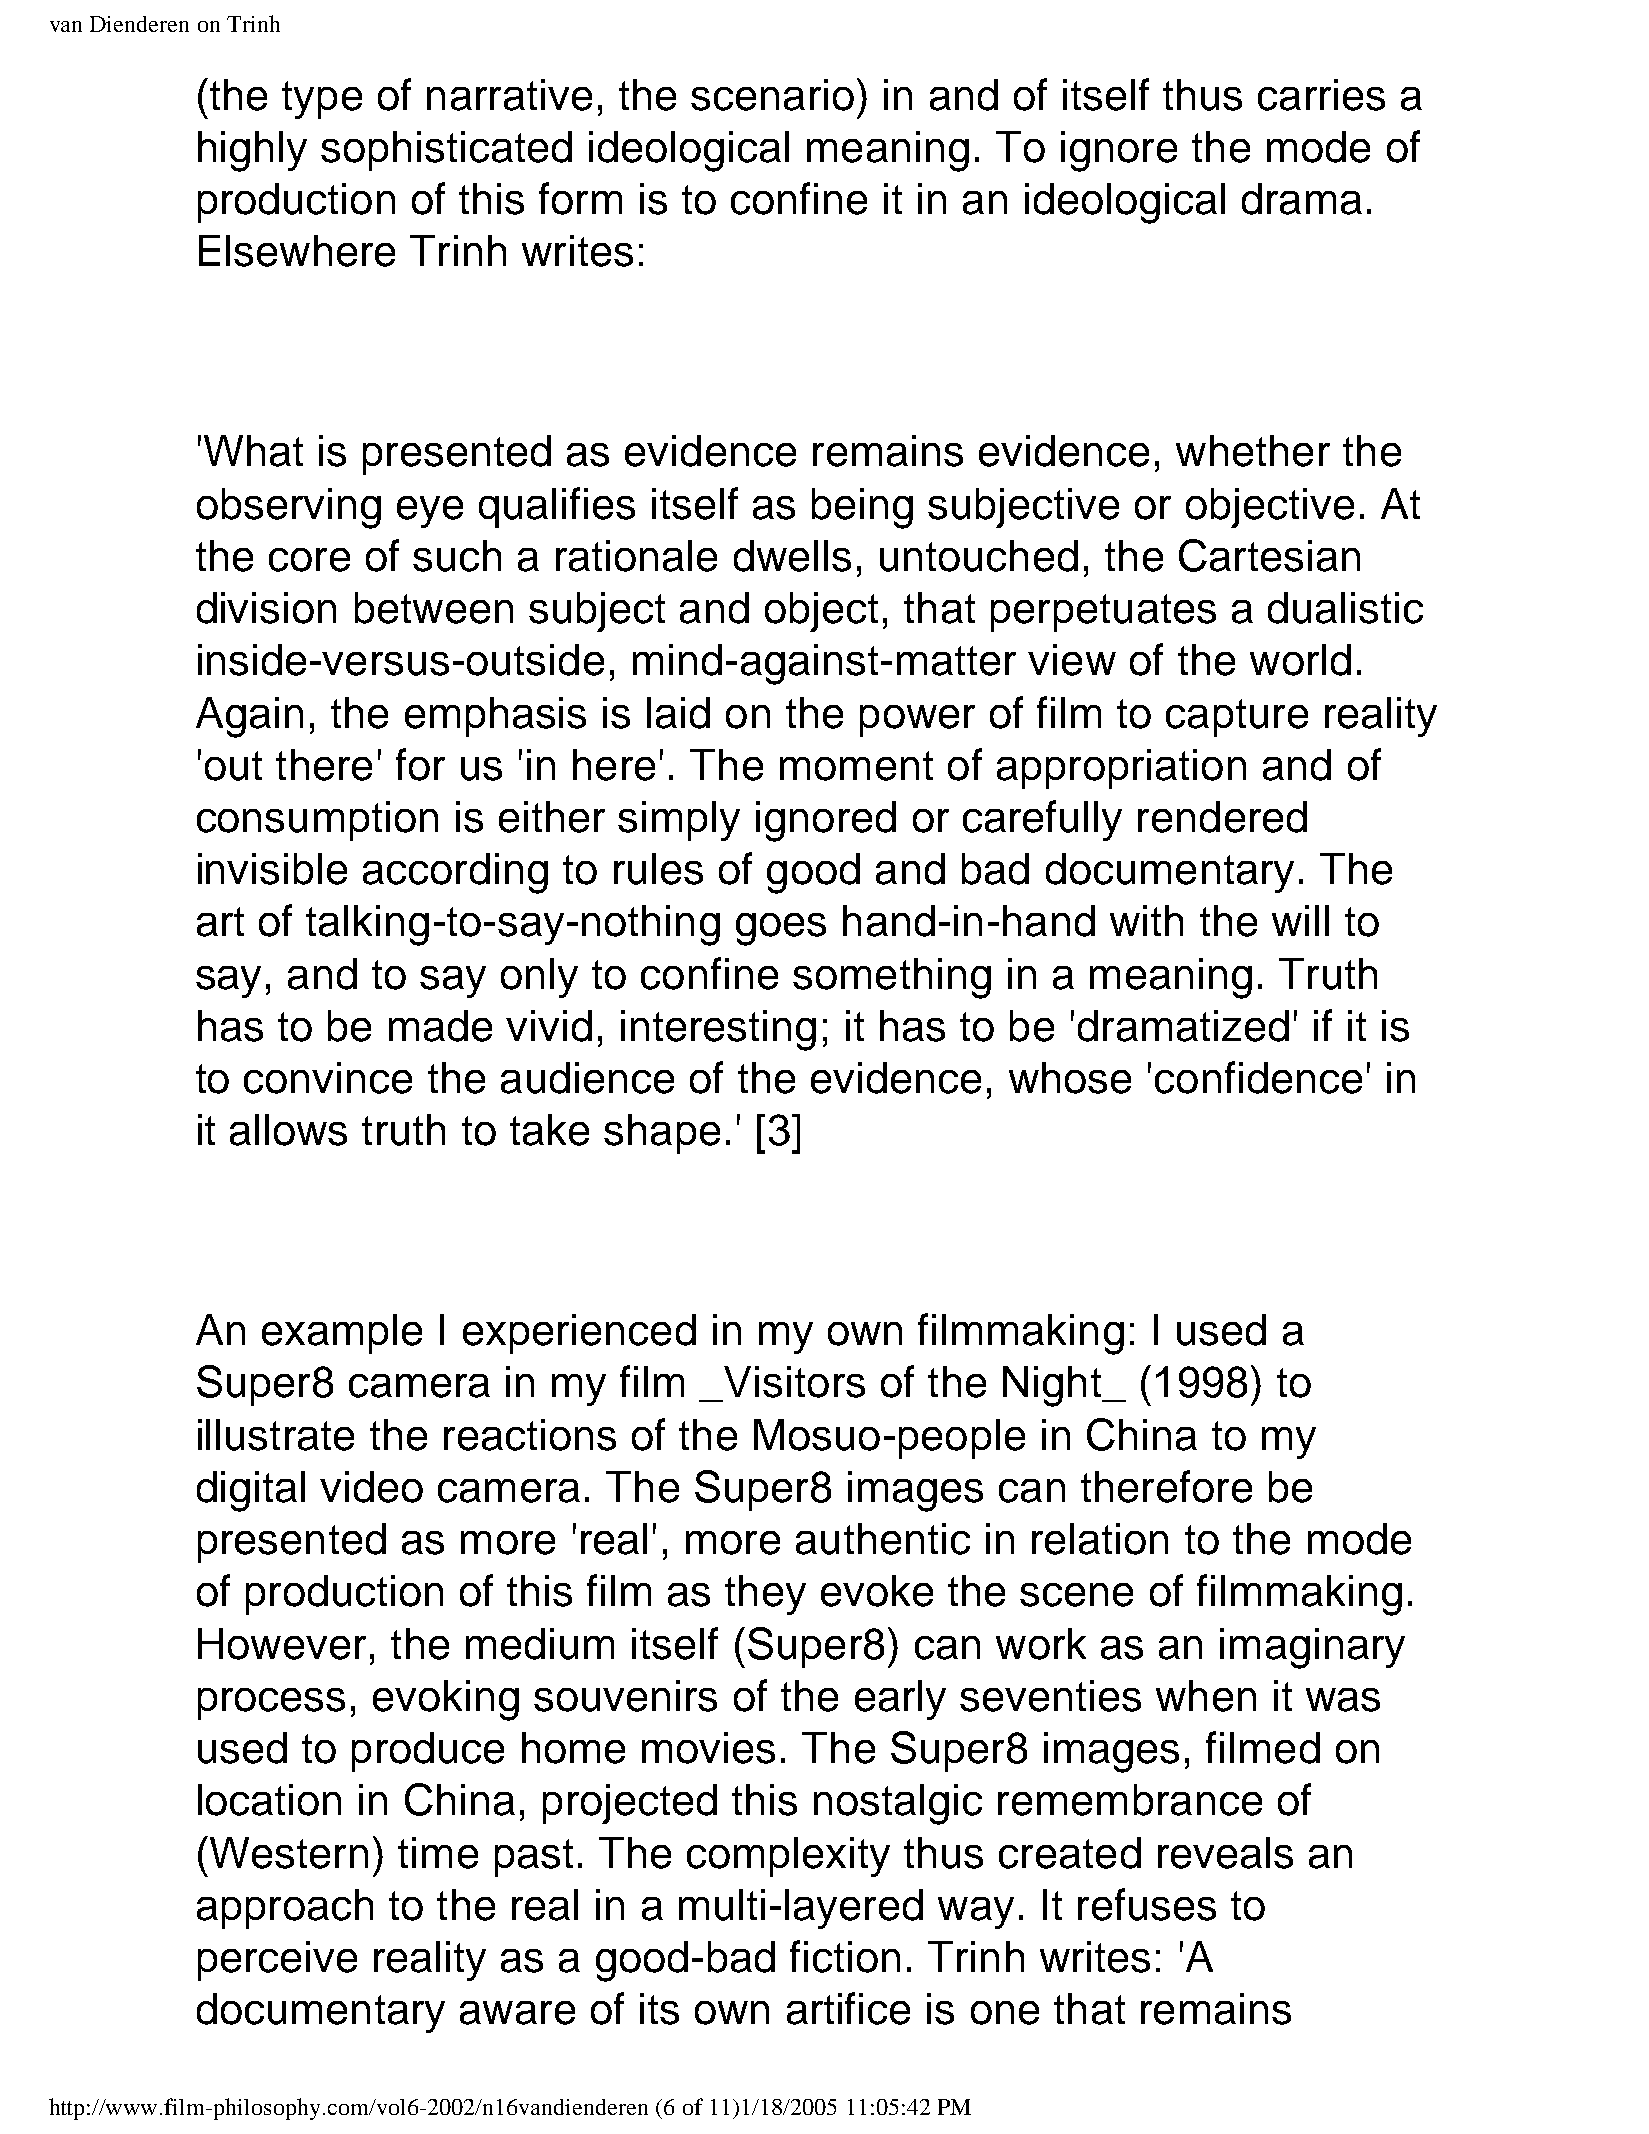 The width and height of the screenshot is (1649, 2134). Describe the element at coordinates (772, 95) in the screenshot. I see `scenario` at that location.
